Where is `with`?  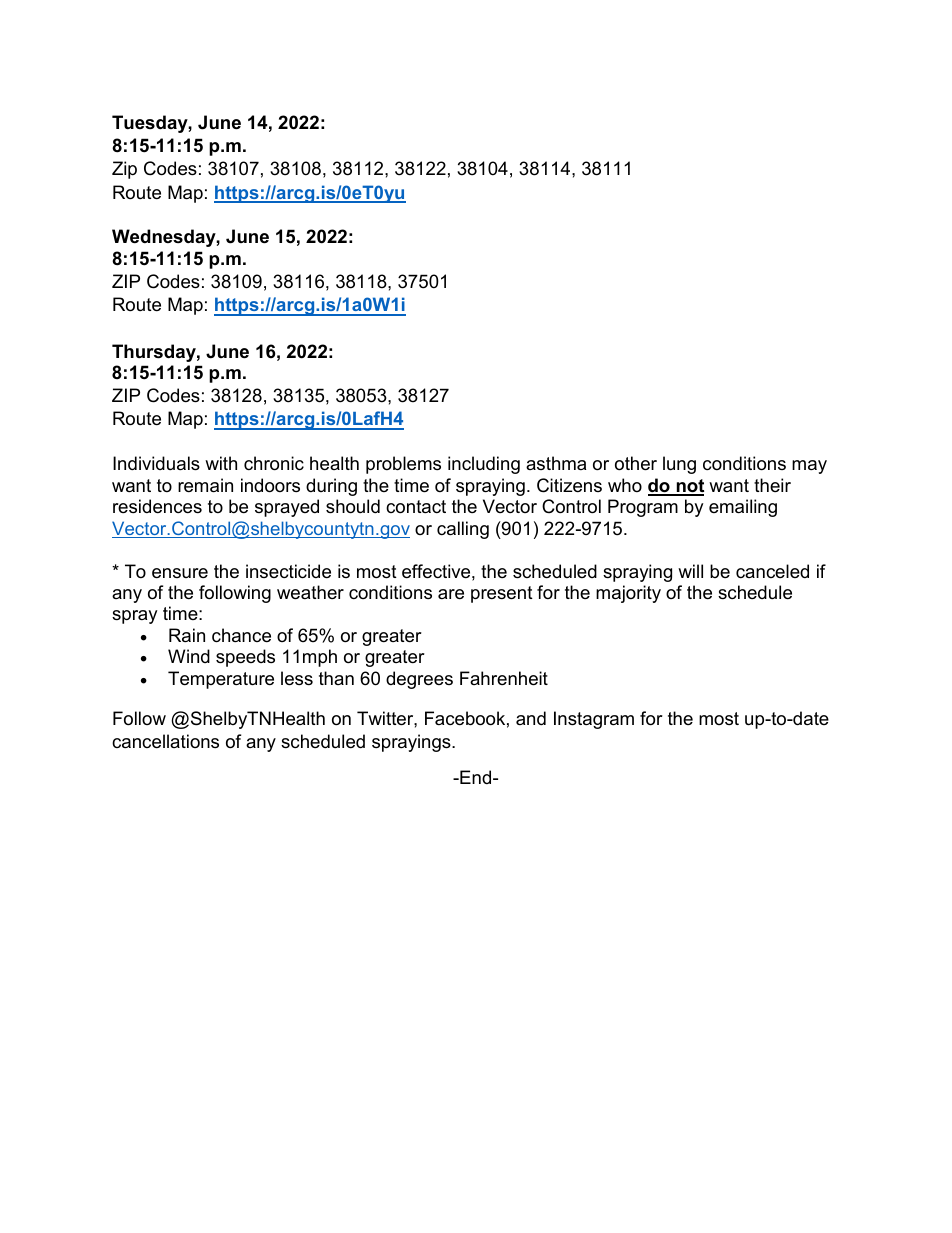 with is located at coordinates (221, 463).
